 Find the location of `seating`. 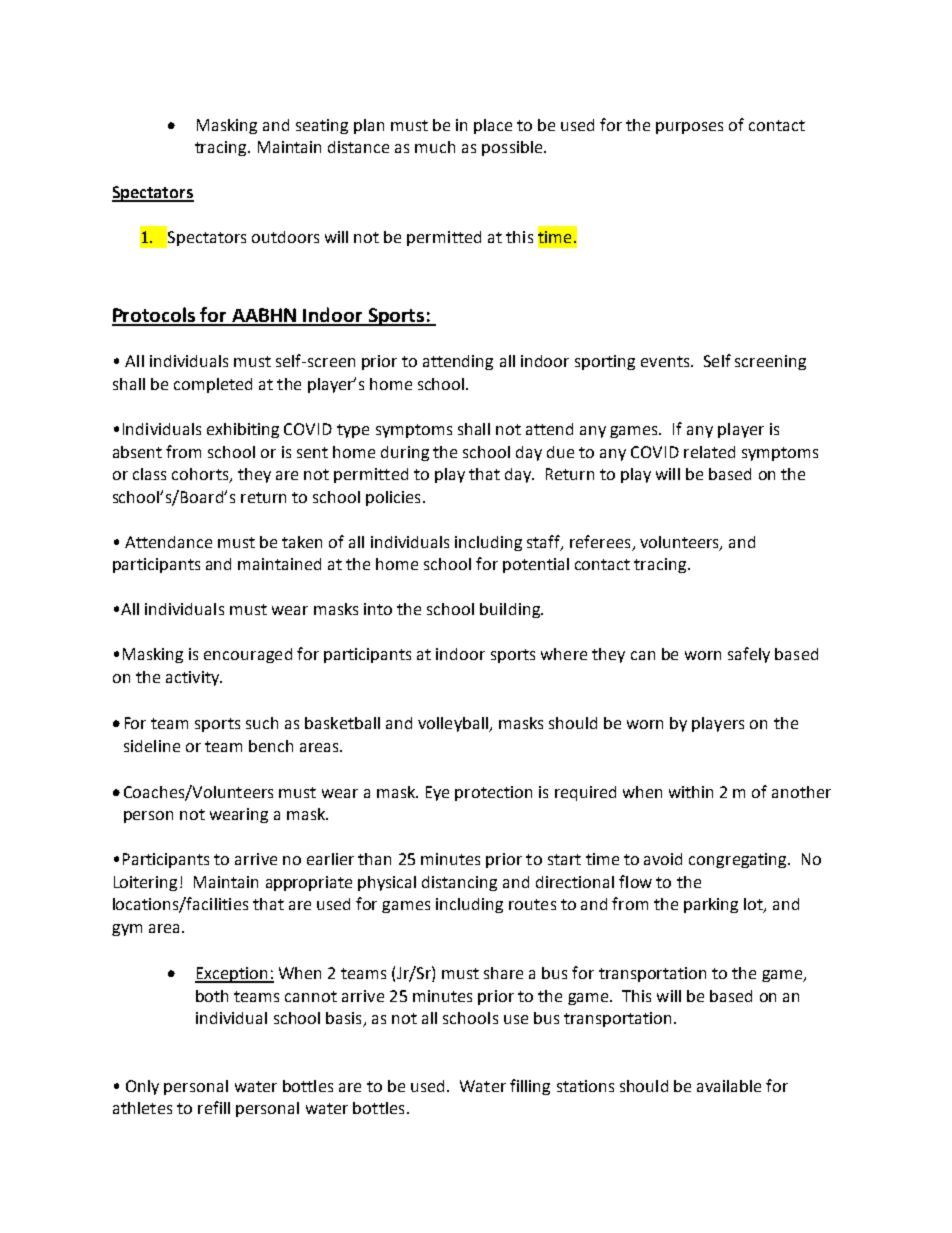

seating is located at coordinates (322, 126).
